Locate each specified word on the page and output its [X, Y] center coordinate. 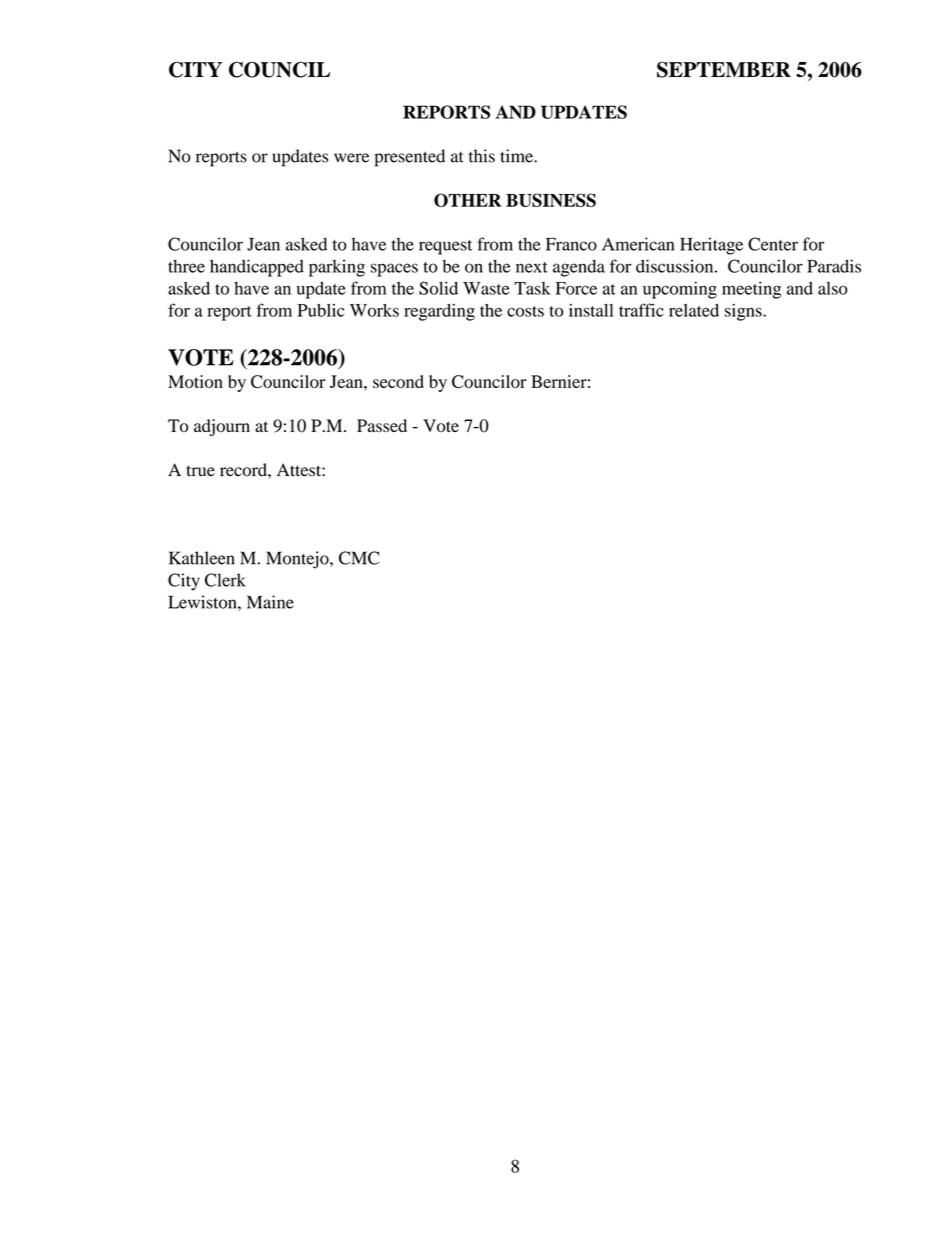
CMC [359, 558]
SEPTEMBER [724, 69]
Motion [195, 381]
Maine [270, 602]
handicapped [257, 268]
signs [744, 312]
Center [773, 244]
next [532, 267]
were [351, 158]
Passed [382, 426]
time [517, 156]
